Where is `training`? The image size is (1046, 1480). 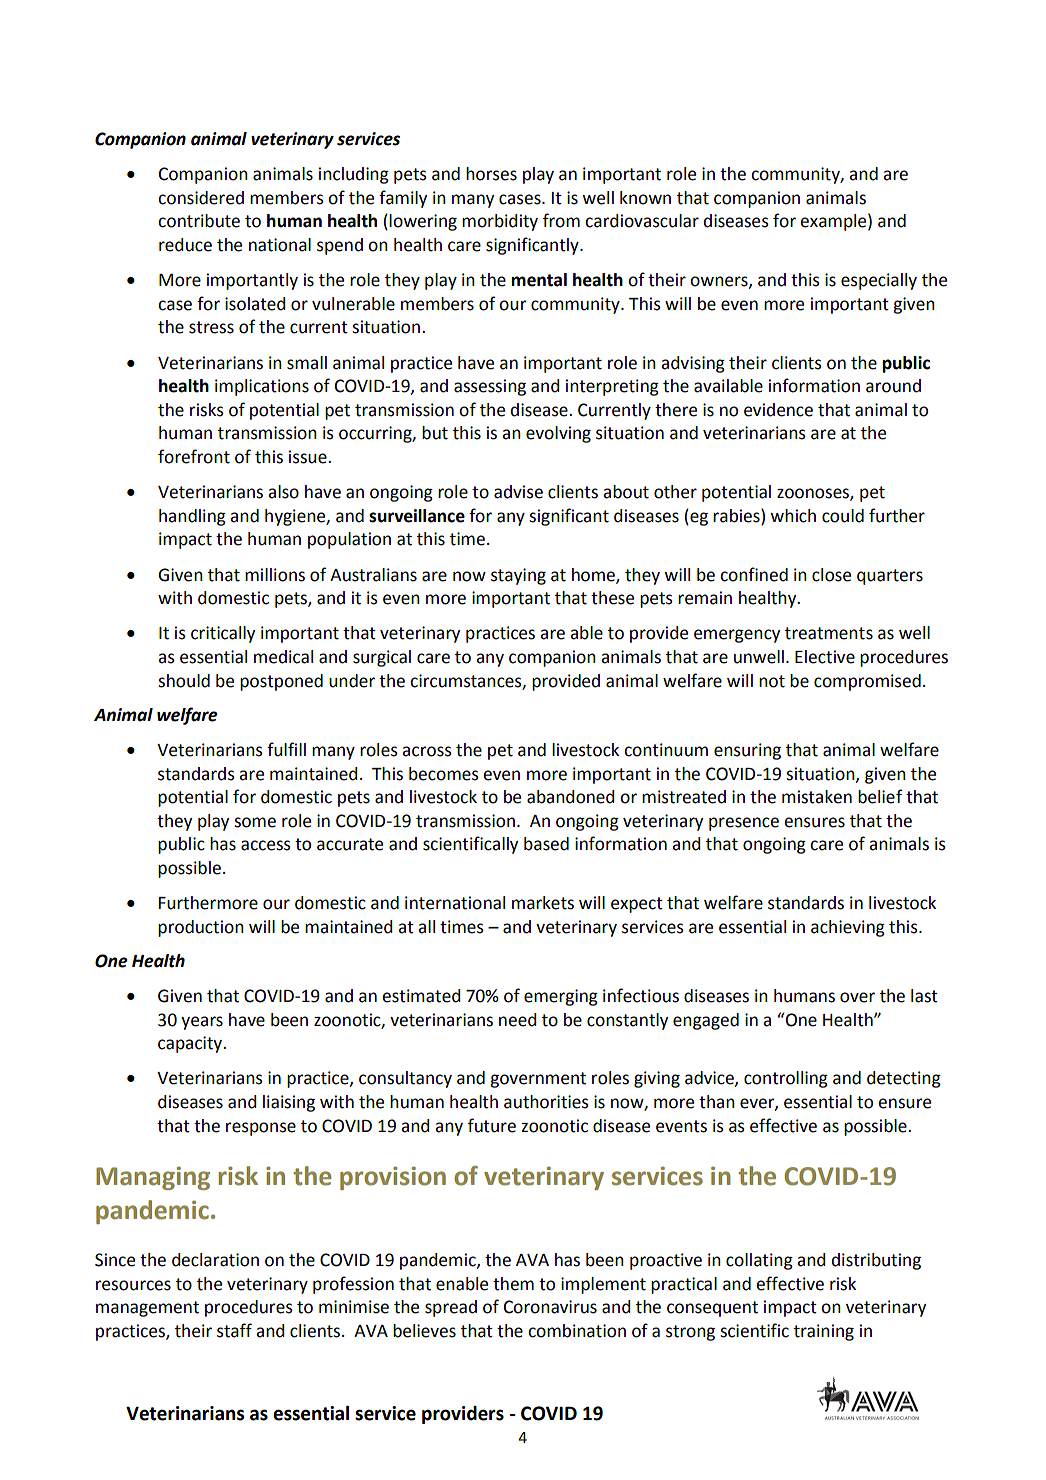
training is located at coordinates (824, 1332).
